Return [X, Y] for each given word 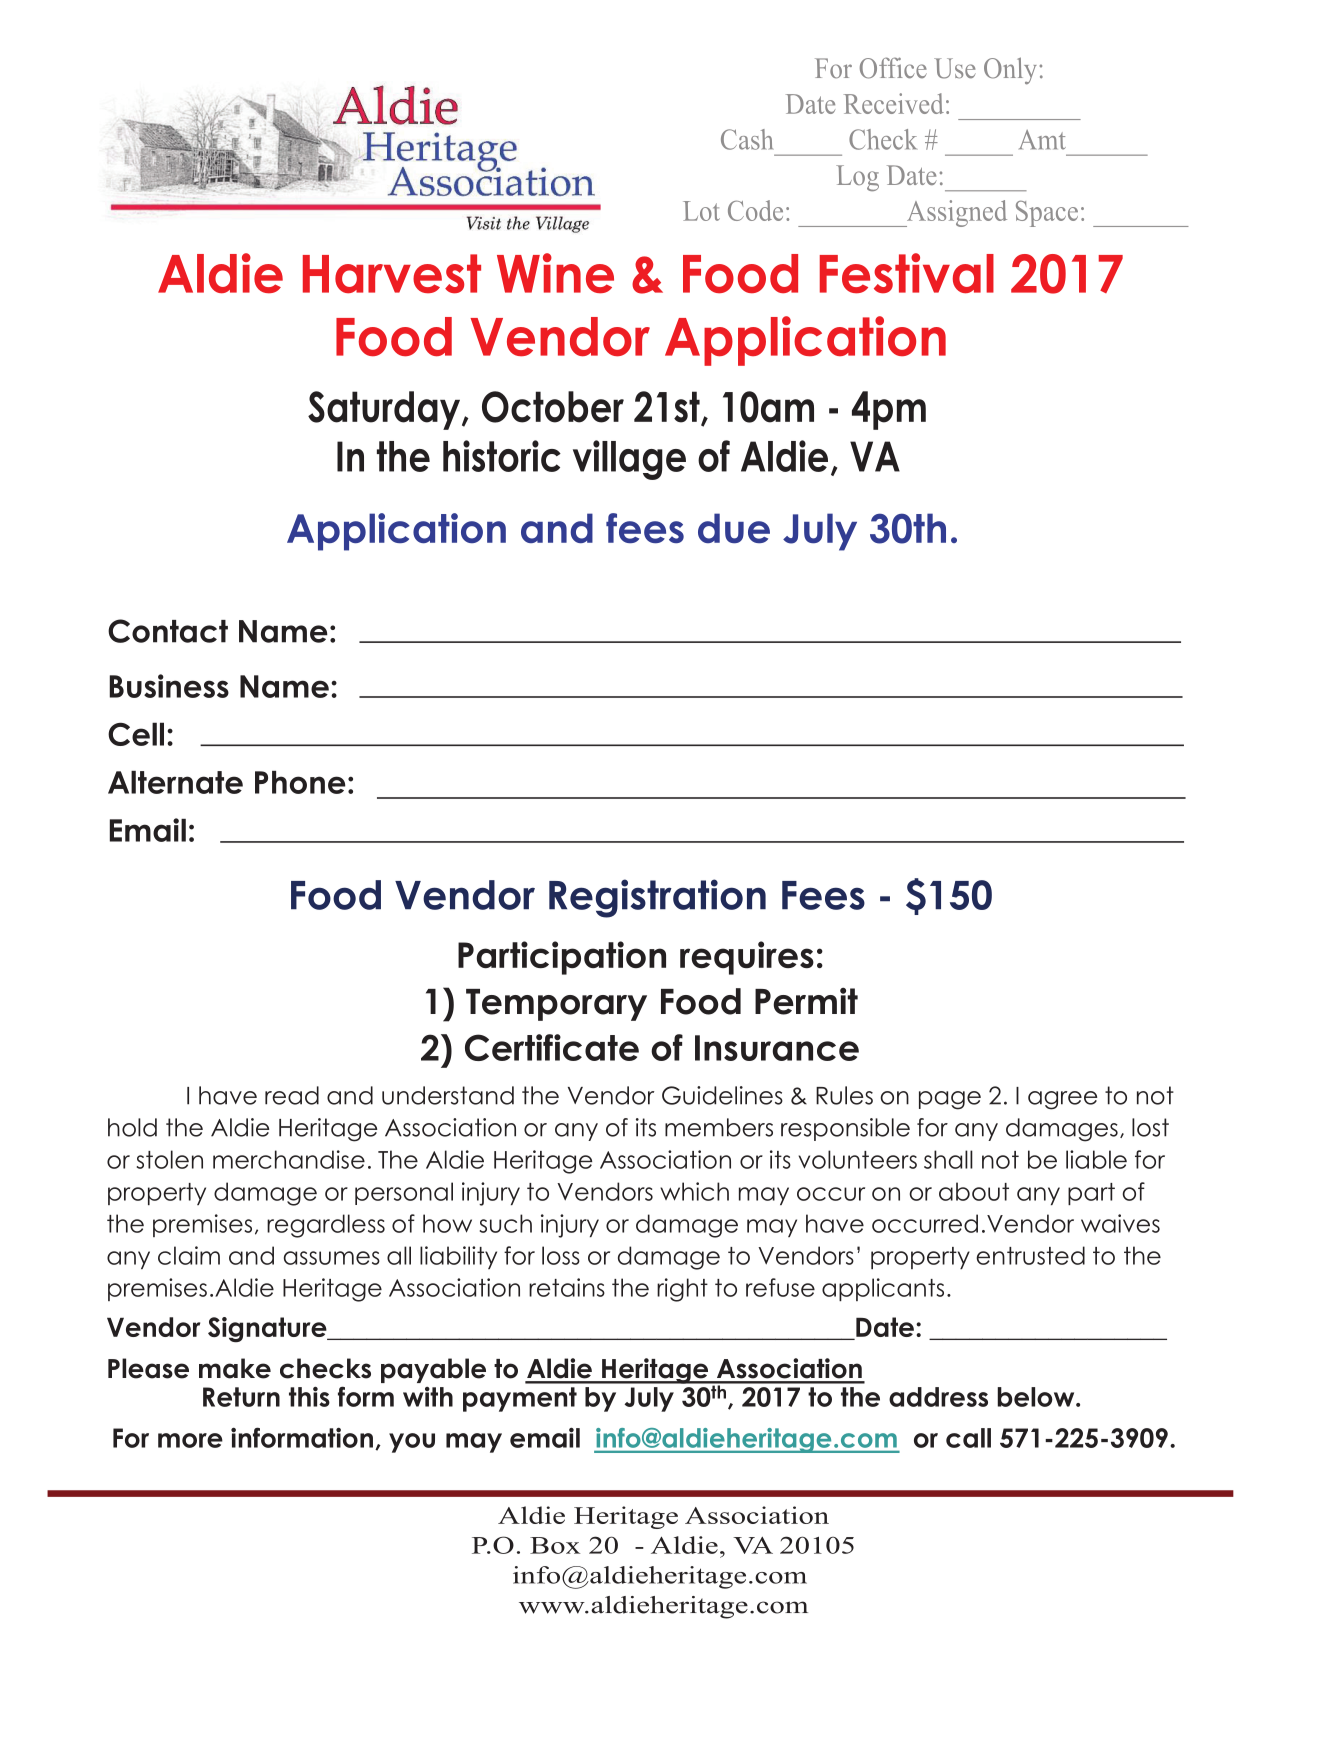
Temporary [556, 1005]
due [734, 528]
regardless [326, 1226]
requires [747, 958]
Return [241, 1397]
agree [1062, 1100]
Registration [657, 898]
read [292, 1095]
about [974, 1191]
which [694, 1191]
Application [396, 532]
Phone [300, 782]
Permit [806, 1001]
